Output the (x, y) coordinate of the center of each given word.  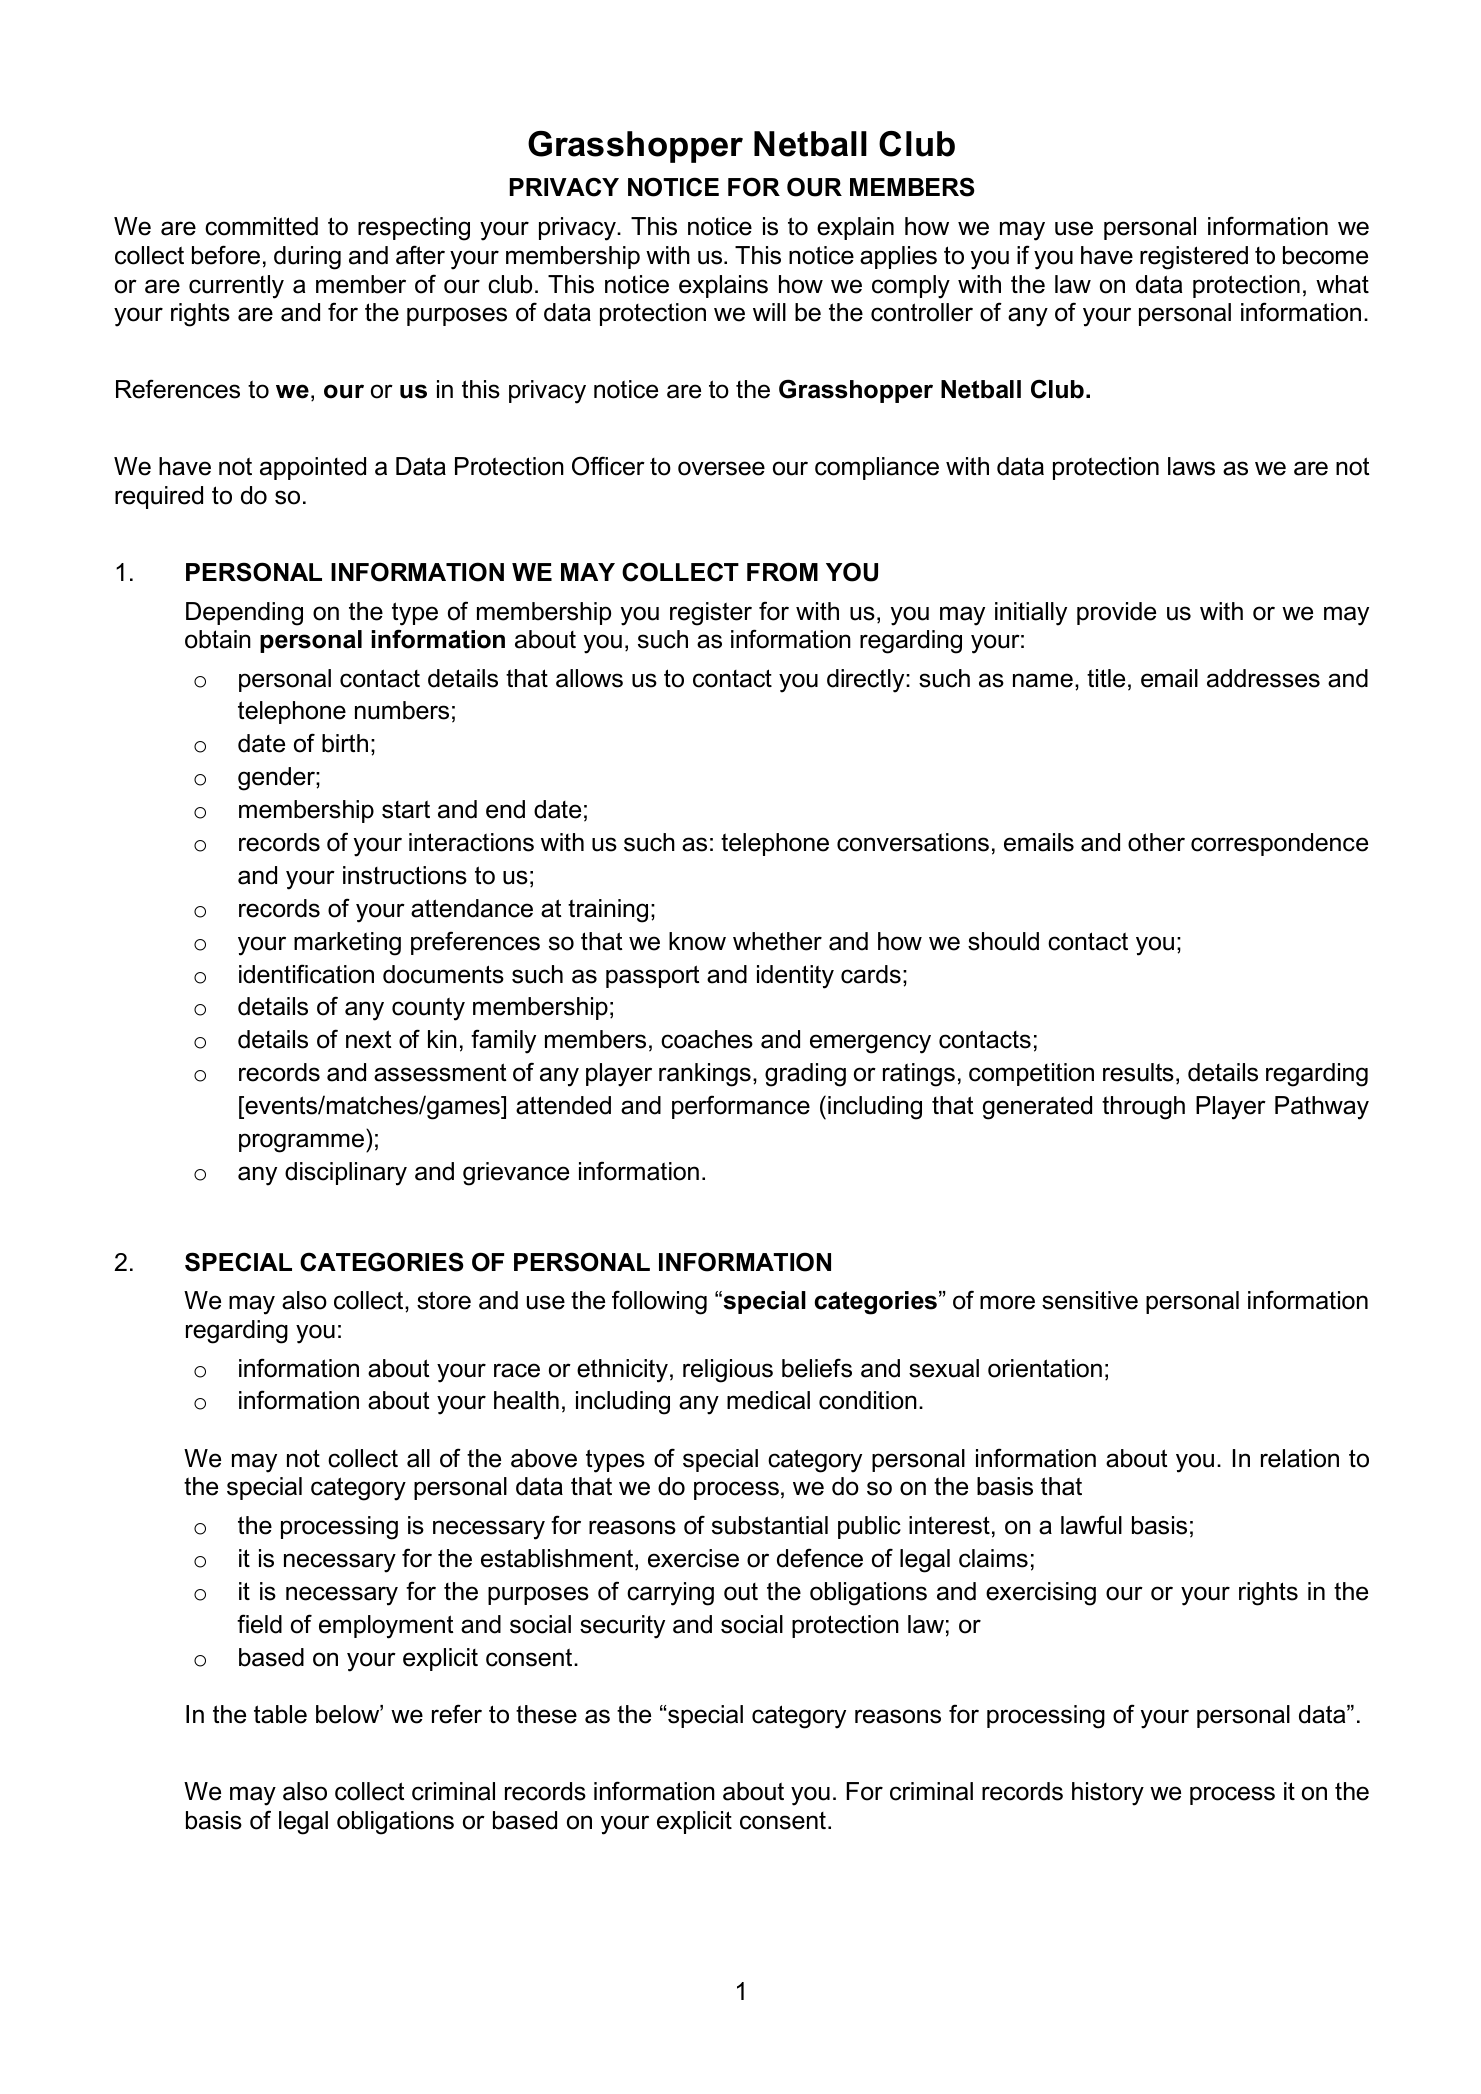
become (1325, 255)
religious (728, 1371)
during (307, 258)
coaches (707, 1039)
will (769, 312)
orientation (1045, 1368)
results (1138, 1072)
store (444, 1300)
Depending (244, 614)
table (280, 1714)
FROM (782, 572)
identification (306, 974)
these (546, 1714)
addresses (1263, 678)
